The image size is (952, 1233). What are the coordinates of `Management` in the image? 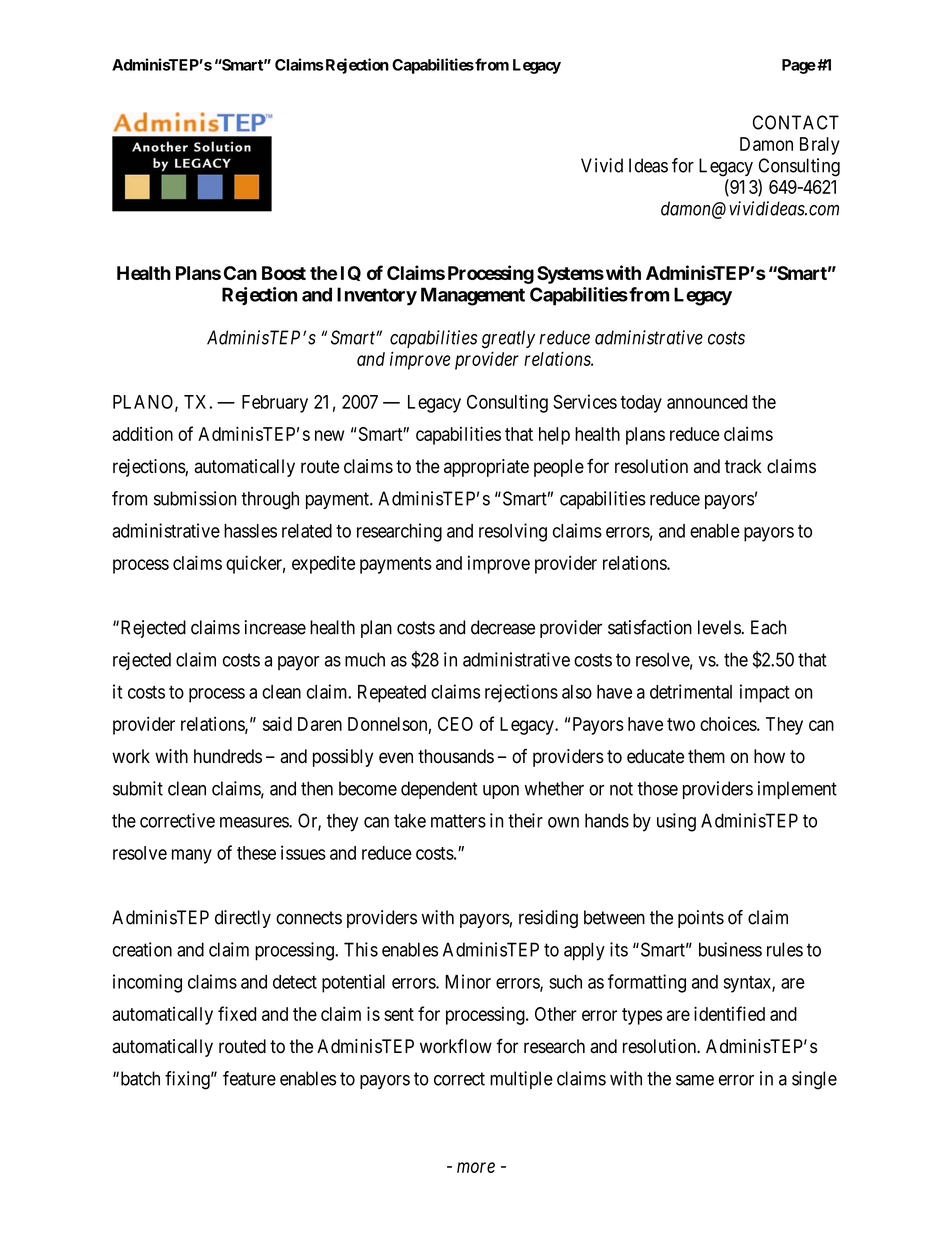 It's located at (473, 296).
